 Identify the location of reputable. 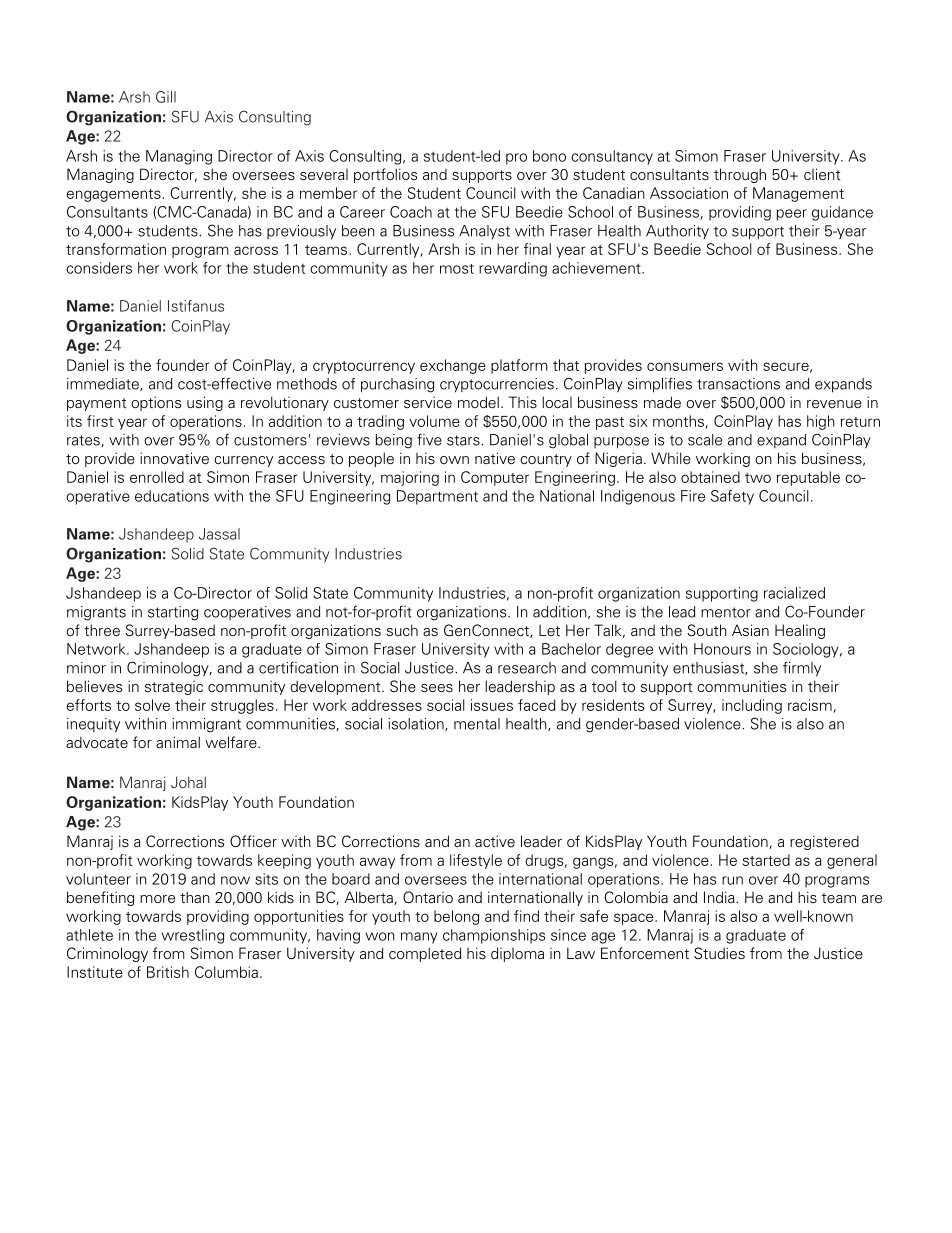
(808, 478).
